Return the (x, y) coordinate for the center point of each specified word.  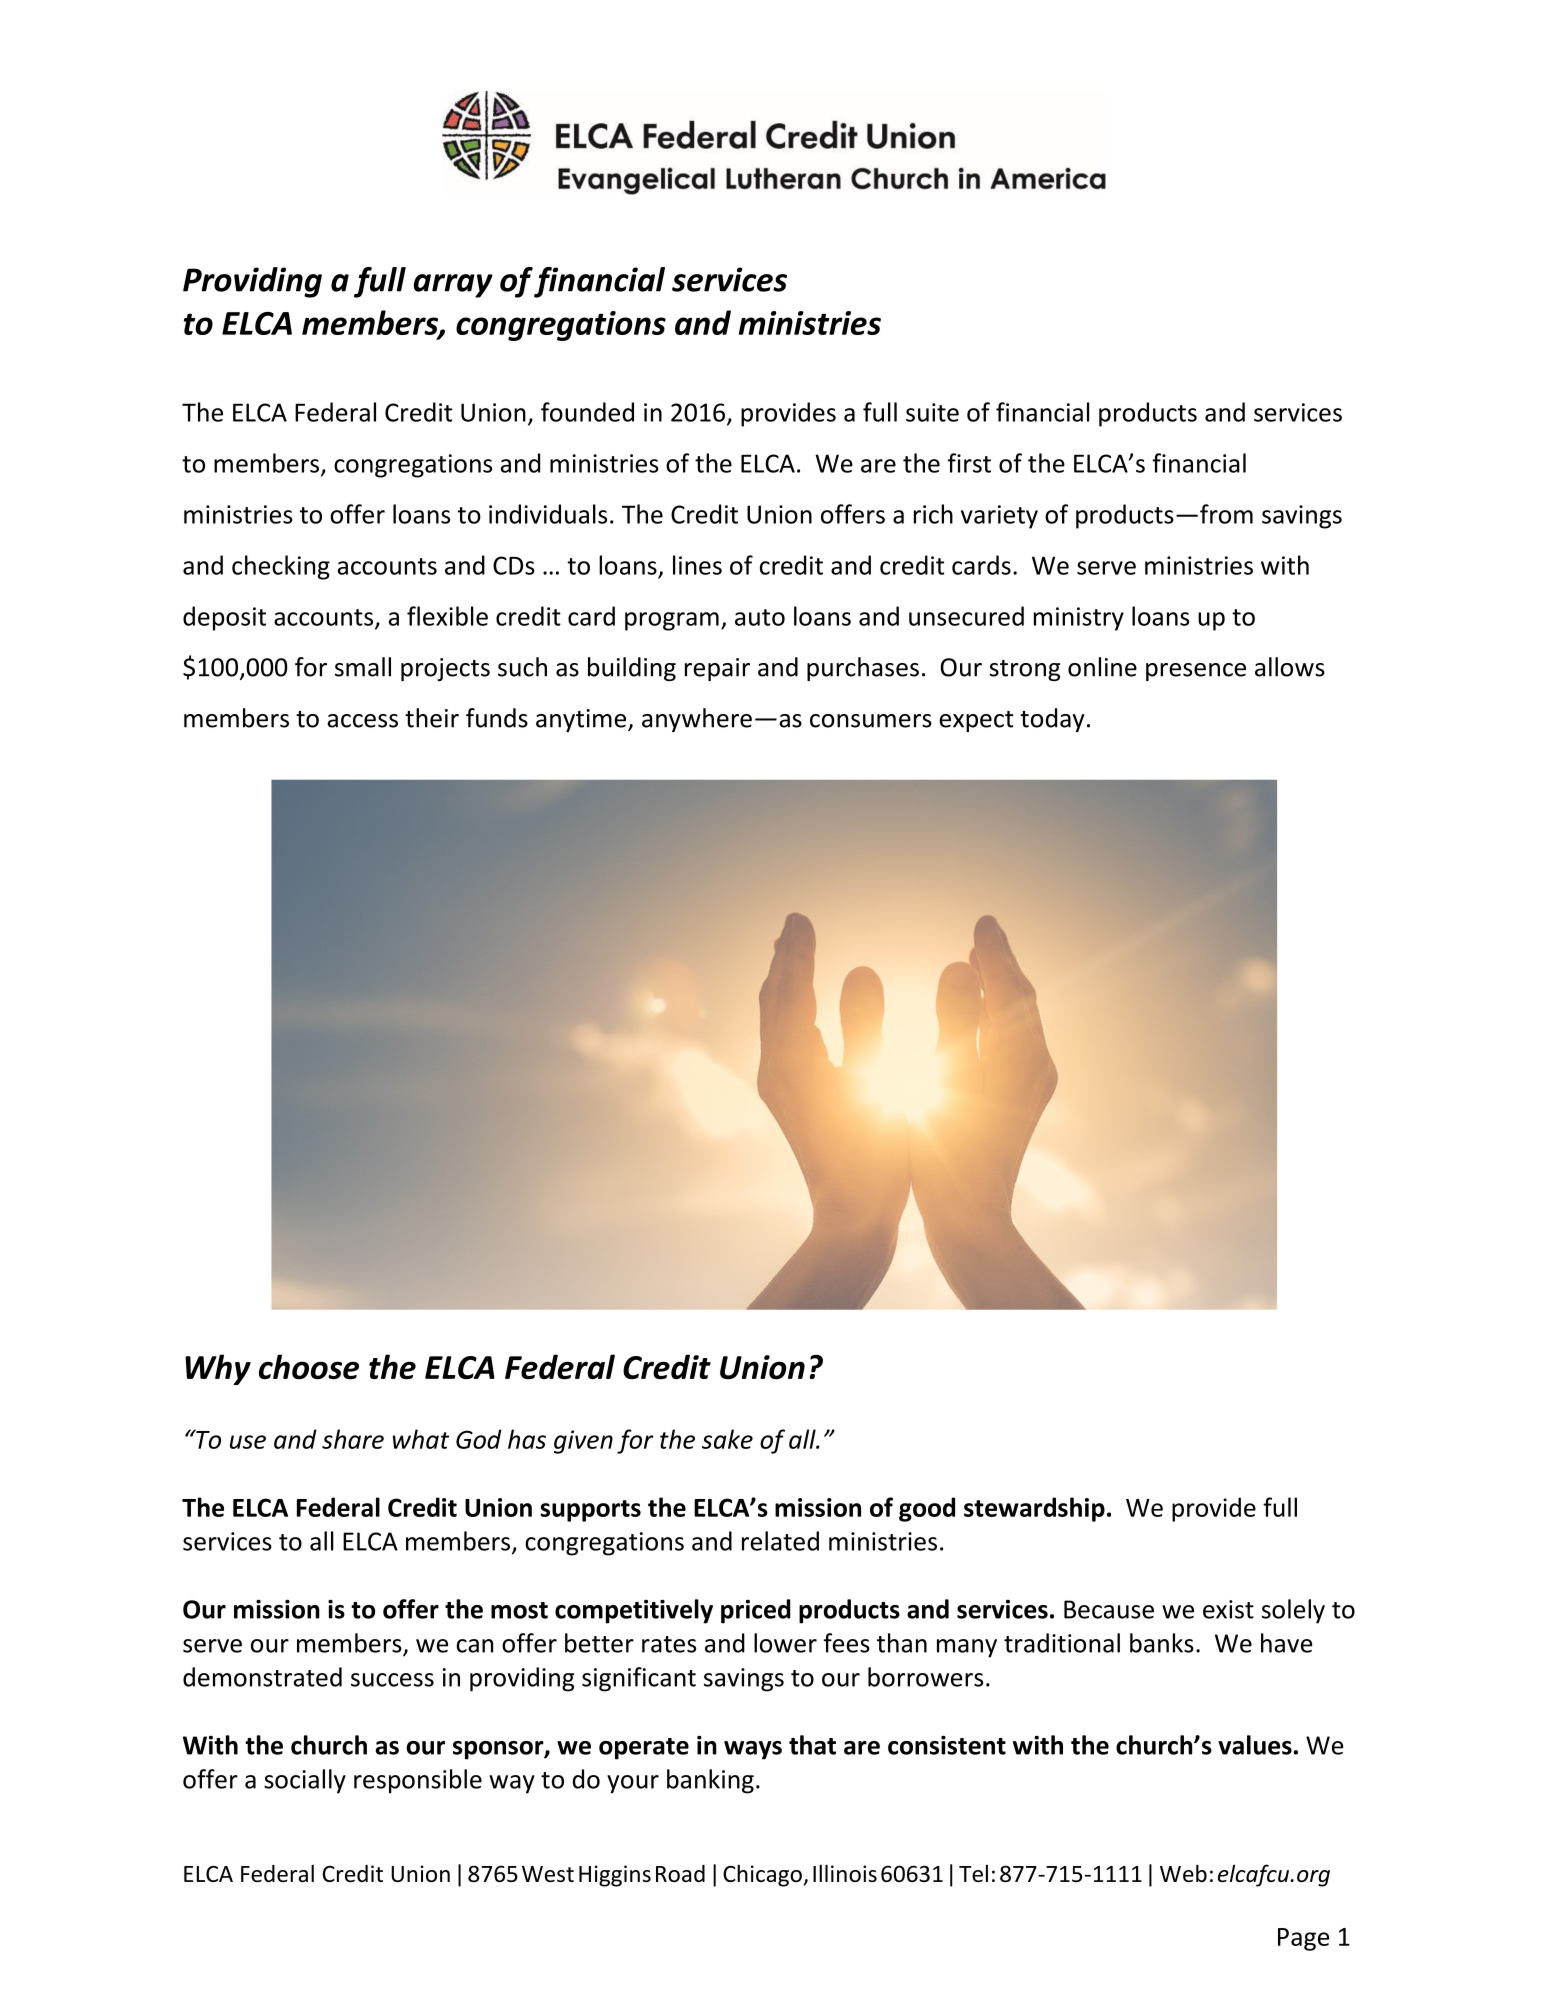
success (392, 1680)
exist (1228, 1609)
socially (305, 1781)
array (453, 286)
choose (309, 1367)
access (362, 721)
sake (727, 1439)
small (363, 667)
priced (756, 1611)
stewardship (1034, 1509)
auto (760, 617)
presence (1196, 672)
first (969, 463)
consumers (871, 721)
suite (932, 412)
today (1052, 720)
